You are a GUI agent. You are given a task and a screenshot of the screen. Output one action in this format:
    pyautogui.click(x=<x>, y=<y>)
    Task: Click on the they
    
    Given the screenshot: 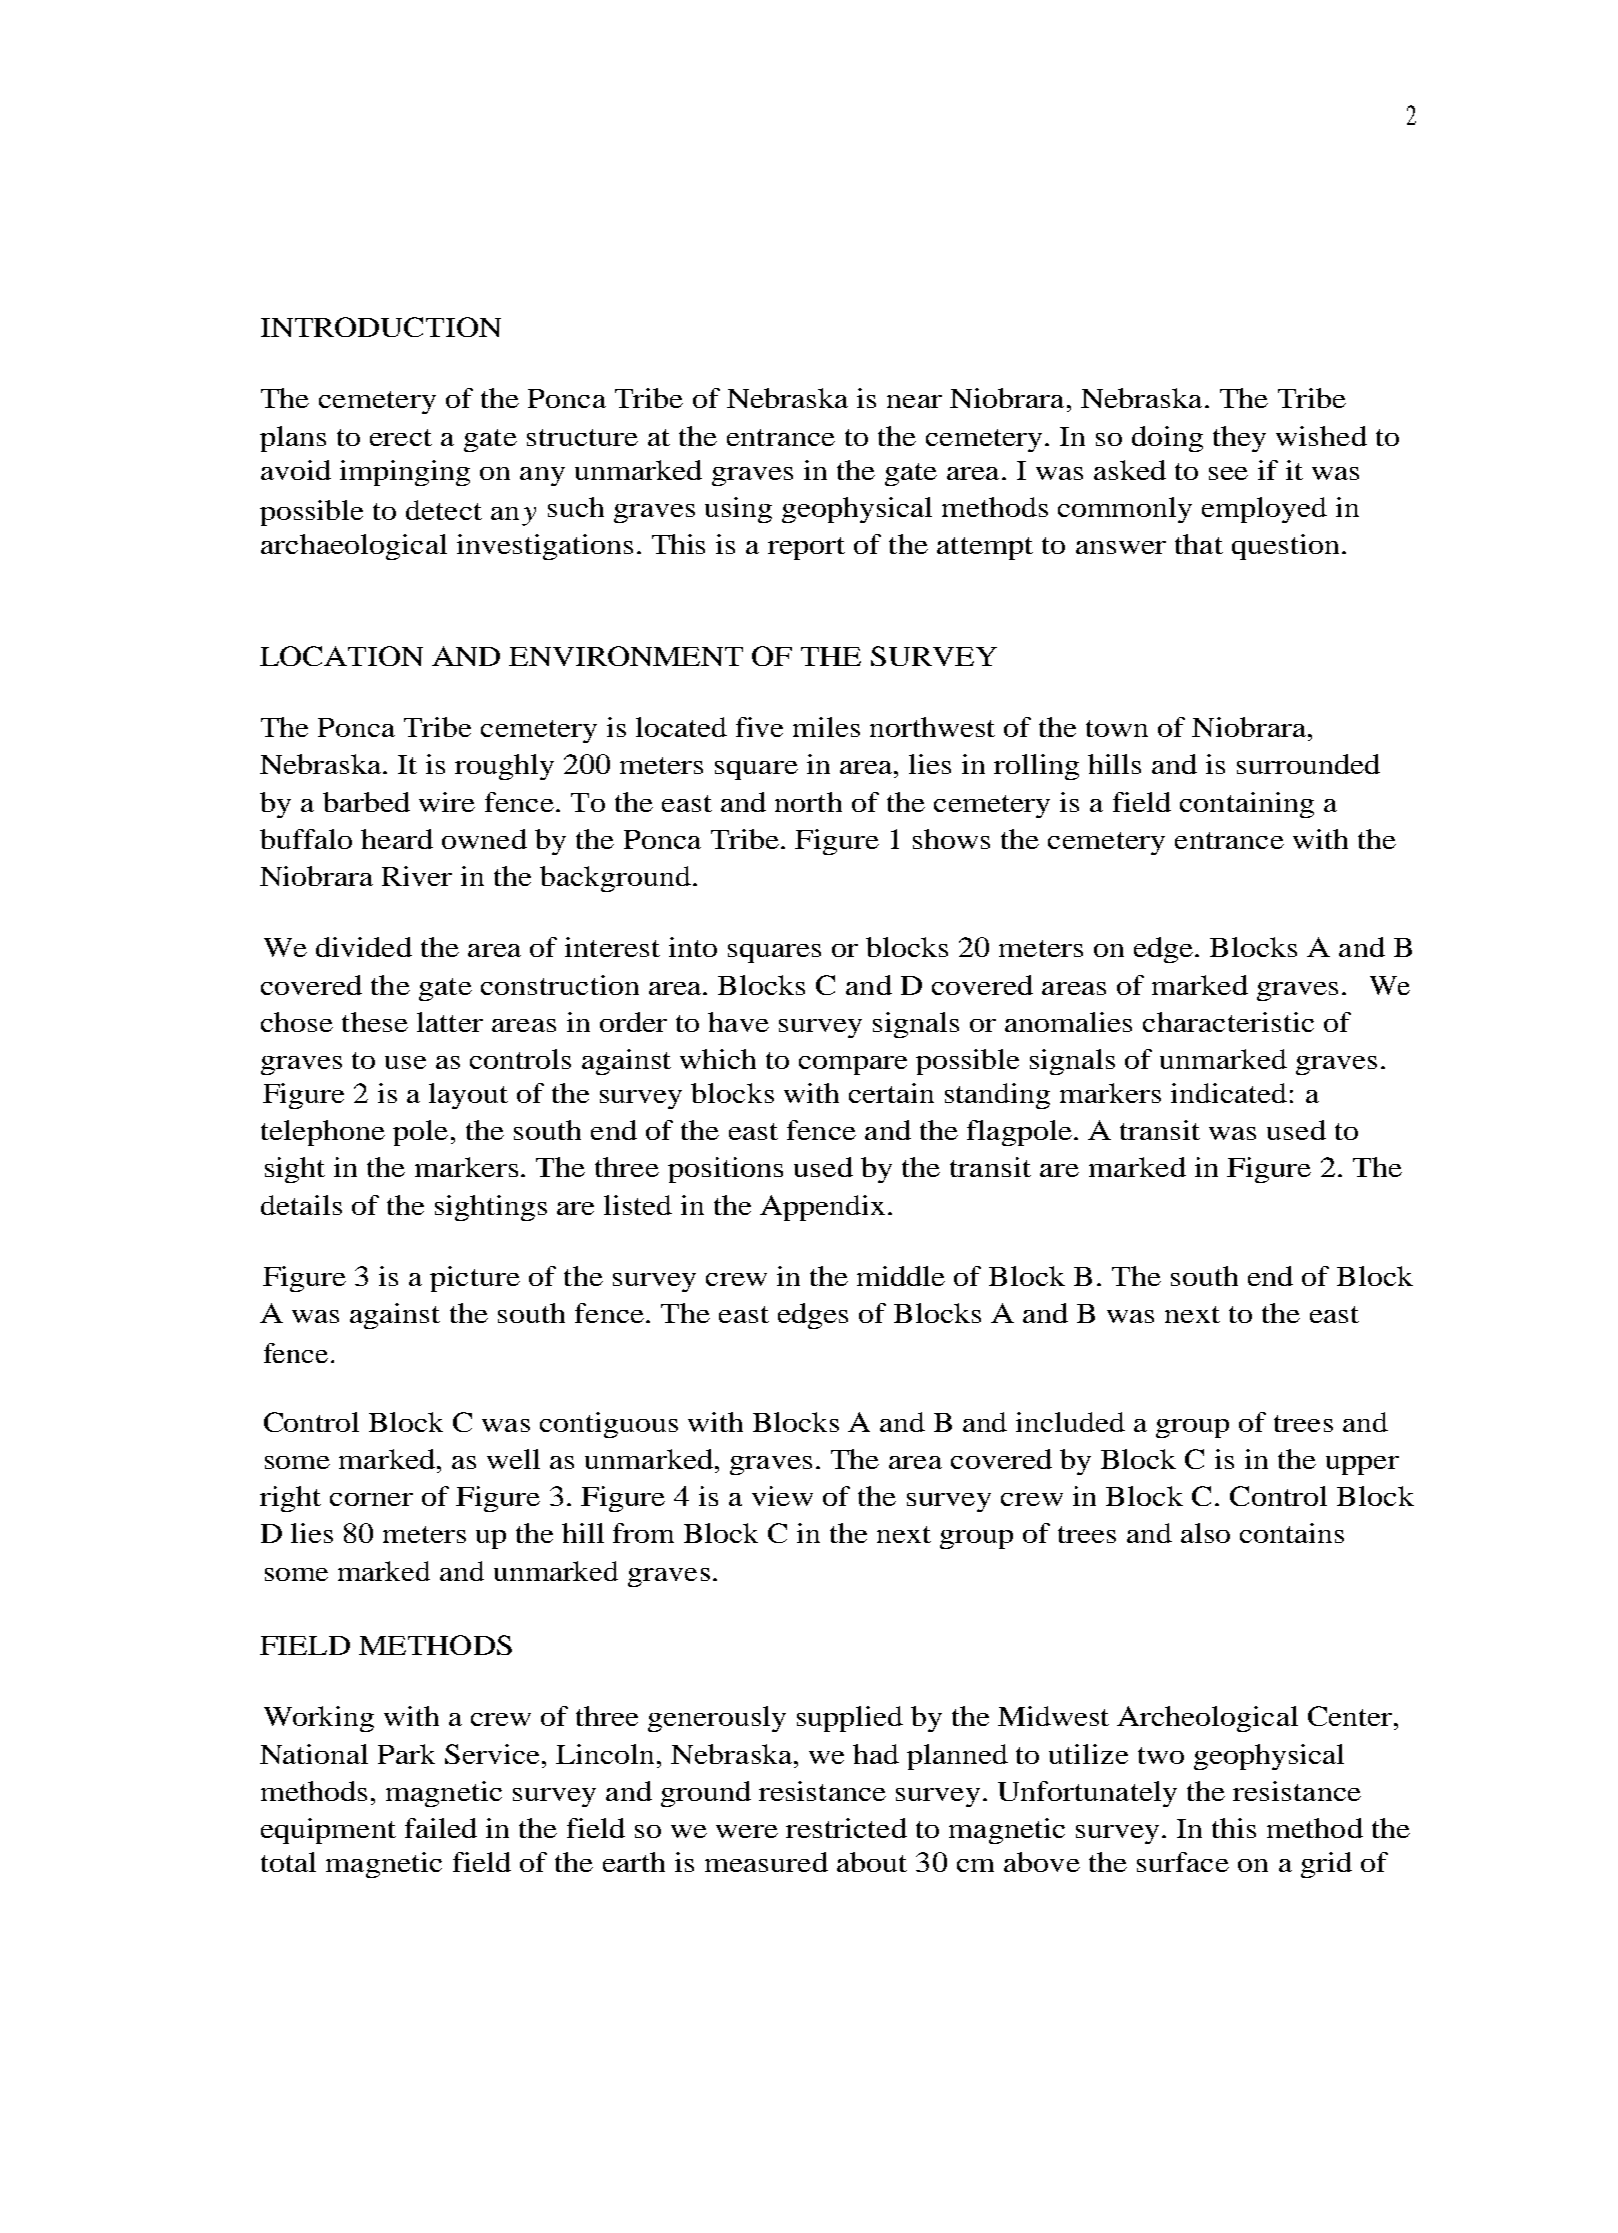 What is the action you would take?
    pyautogui.click(x=1239, y=439)
